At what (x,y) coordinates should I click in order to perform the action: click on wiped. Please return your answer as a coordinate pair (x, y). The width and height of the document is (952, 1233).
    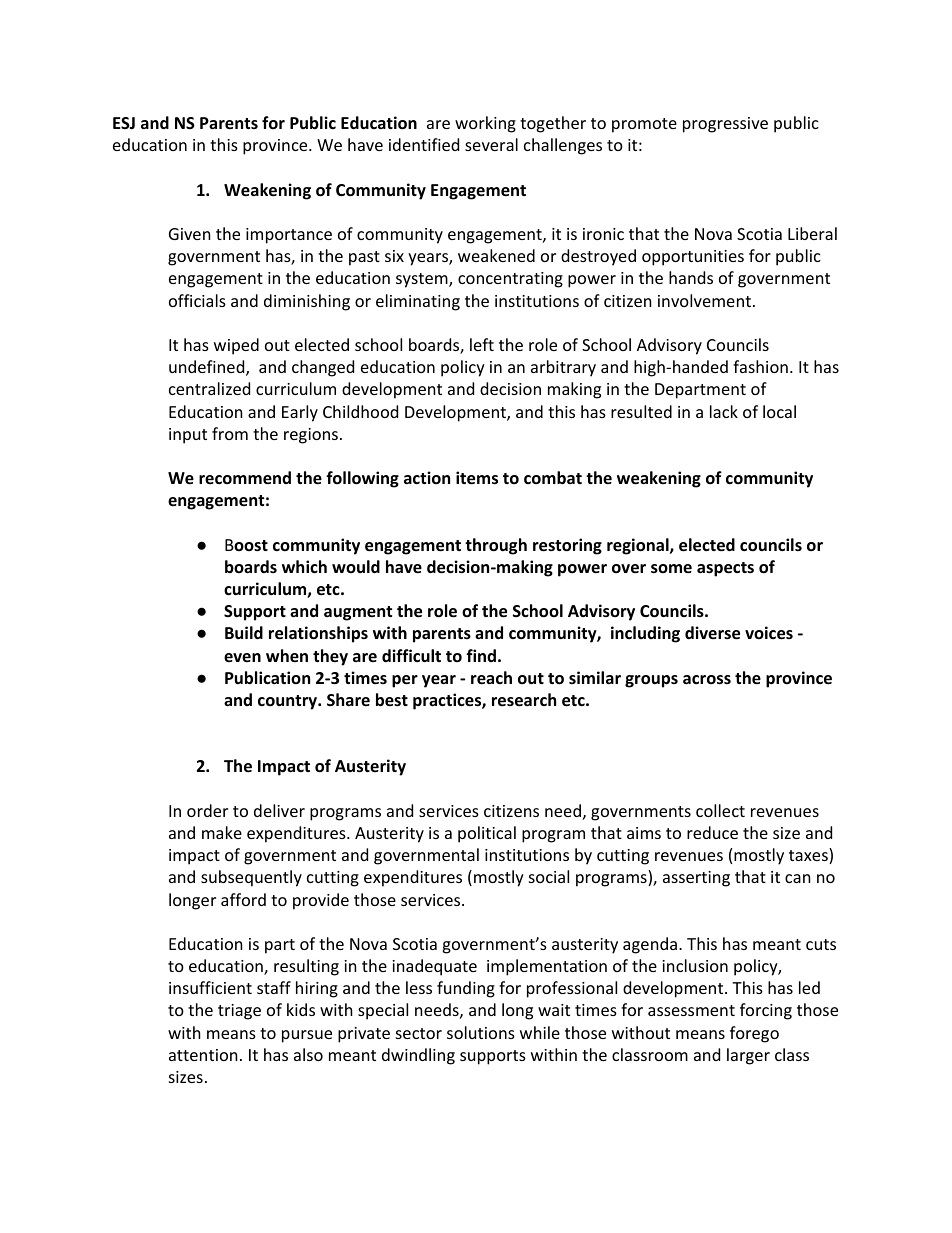
    Looking at the image, I should click on (236, 346).
